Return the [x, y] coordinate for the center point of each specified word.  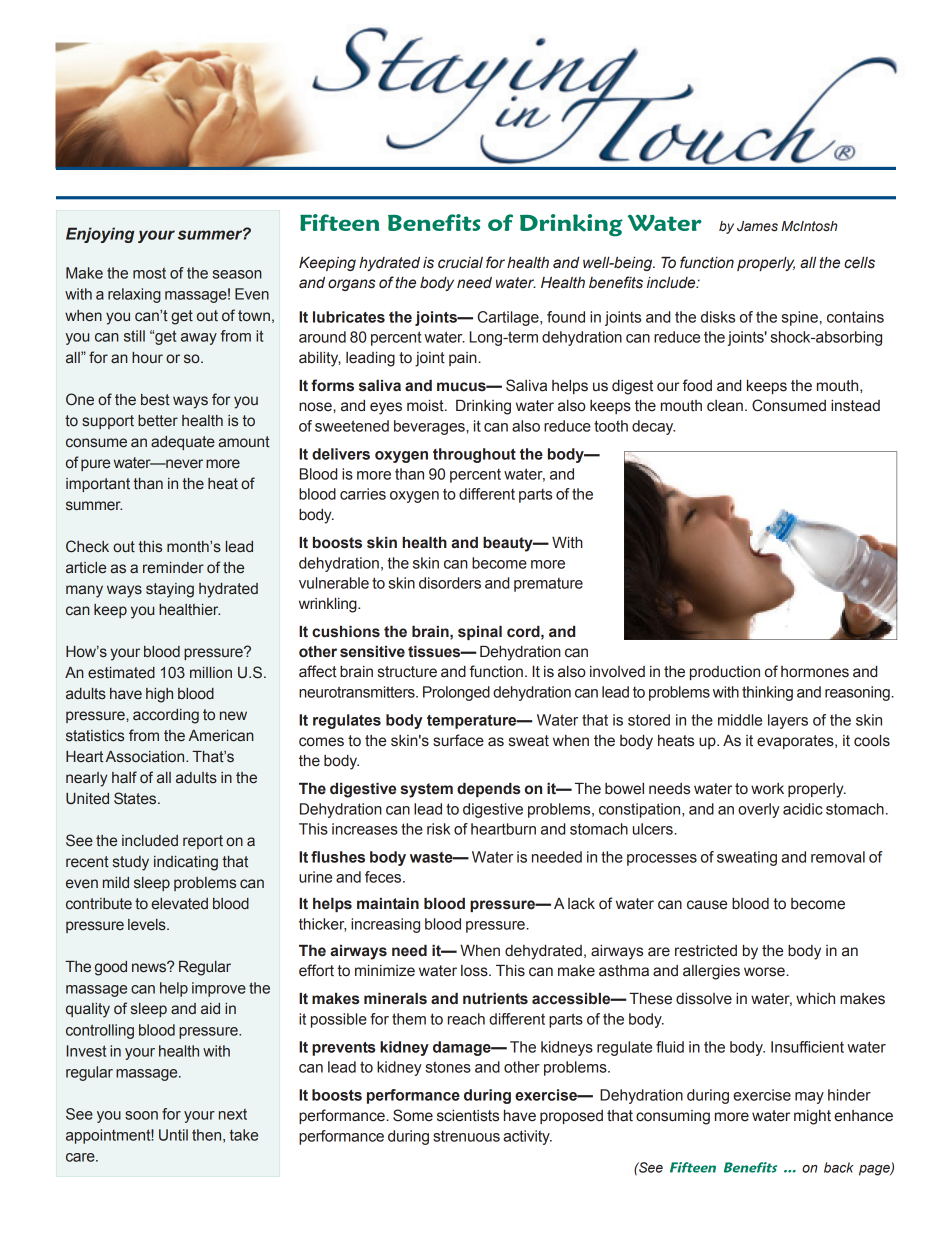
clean [725, 406]
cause [707, 905]
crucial [460, 263]
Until [173, 1135]
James [757, 226]
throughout [474, 455]
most [149, 273]
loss [475, 971]
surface [458, 740]
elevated [179, 904]
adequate [183, 443]
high [159, 695]
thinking [767, 693]
